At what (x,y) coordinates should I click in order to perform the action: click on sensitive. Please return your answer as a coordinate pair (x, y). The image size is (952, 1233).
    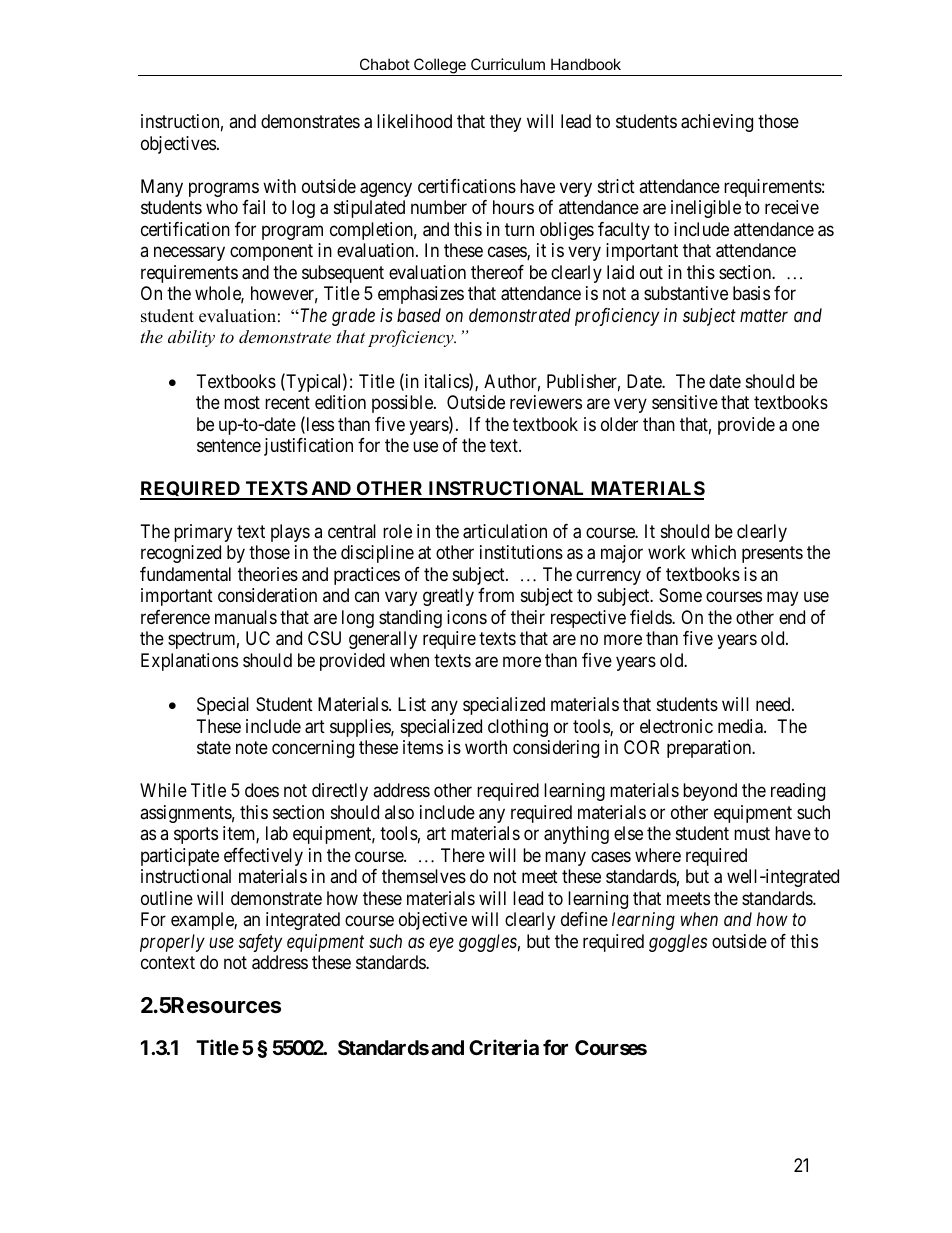
    Looking at the image, I should click on (685, 402).
